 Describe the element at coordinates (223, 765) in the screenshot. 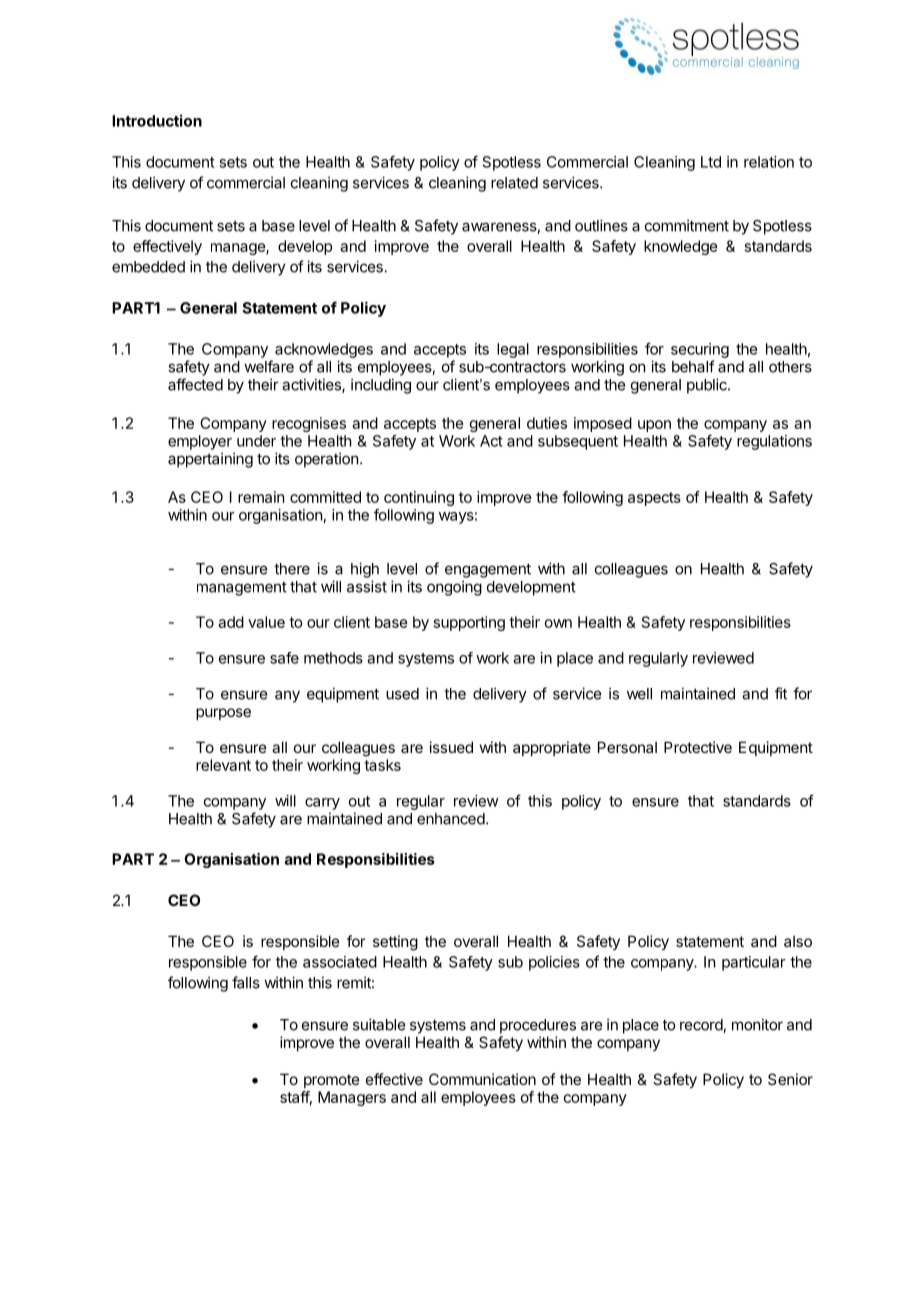

I see `relevant` at that location.
